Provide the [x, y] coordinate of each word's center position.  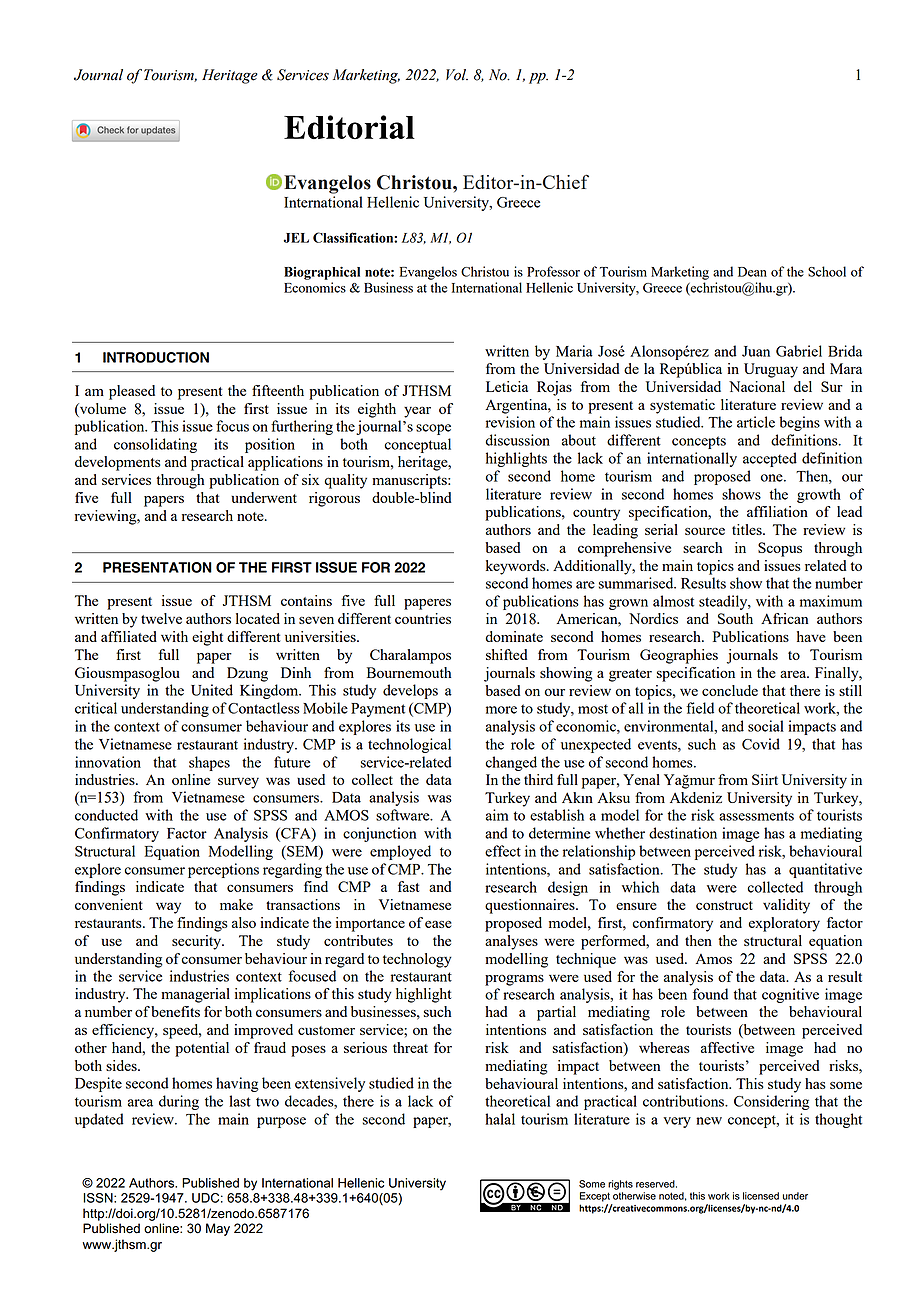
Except [595, 1197]
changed [511, 763]
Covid [761, 744]
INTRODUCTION [156, 357]
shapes [209, 763]
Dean [752, 272]
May [218, 1229]
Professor [553, 271]
